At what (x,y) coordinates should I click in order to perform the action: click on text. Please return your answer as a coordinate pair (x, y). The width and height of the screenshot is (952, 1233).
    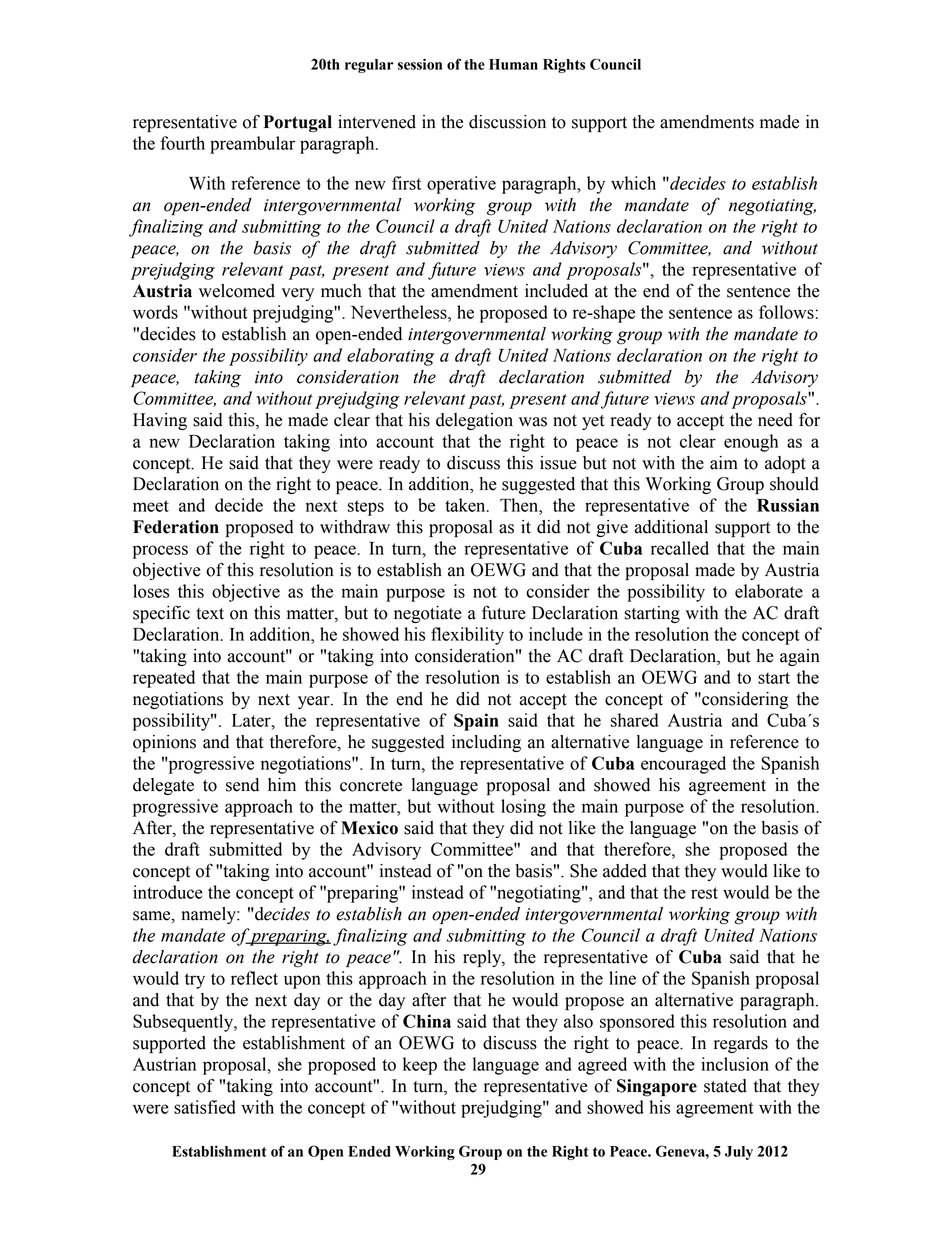
    Looking at the image, I should click on (210, 614).
